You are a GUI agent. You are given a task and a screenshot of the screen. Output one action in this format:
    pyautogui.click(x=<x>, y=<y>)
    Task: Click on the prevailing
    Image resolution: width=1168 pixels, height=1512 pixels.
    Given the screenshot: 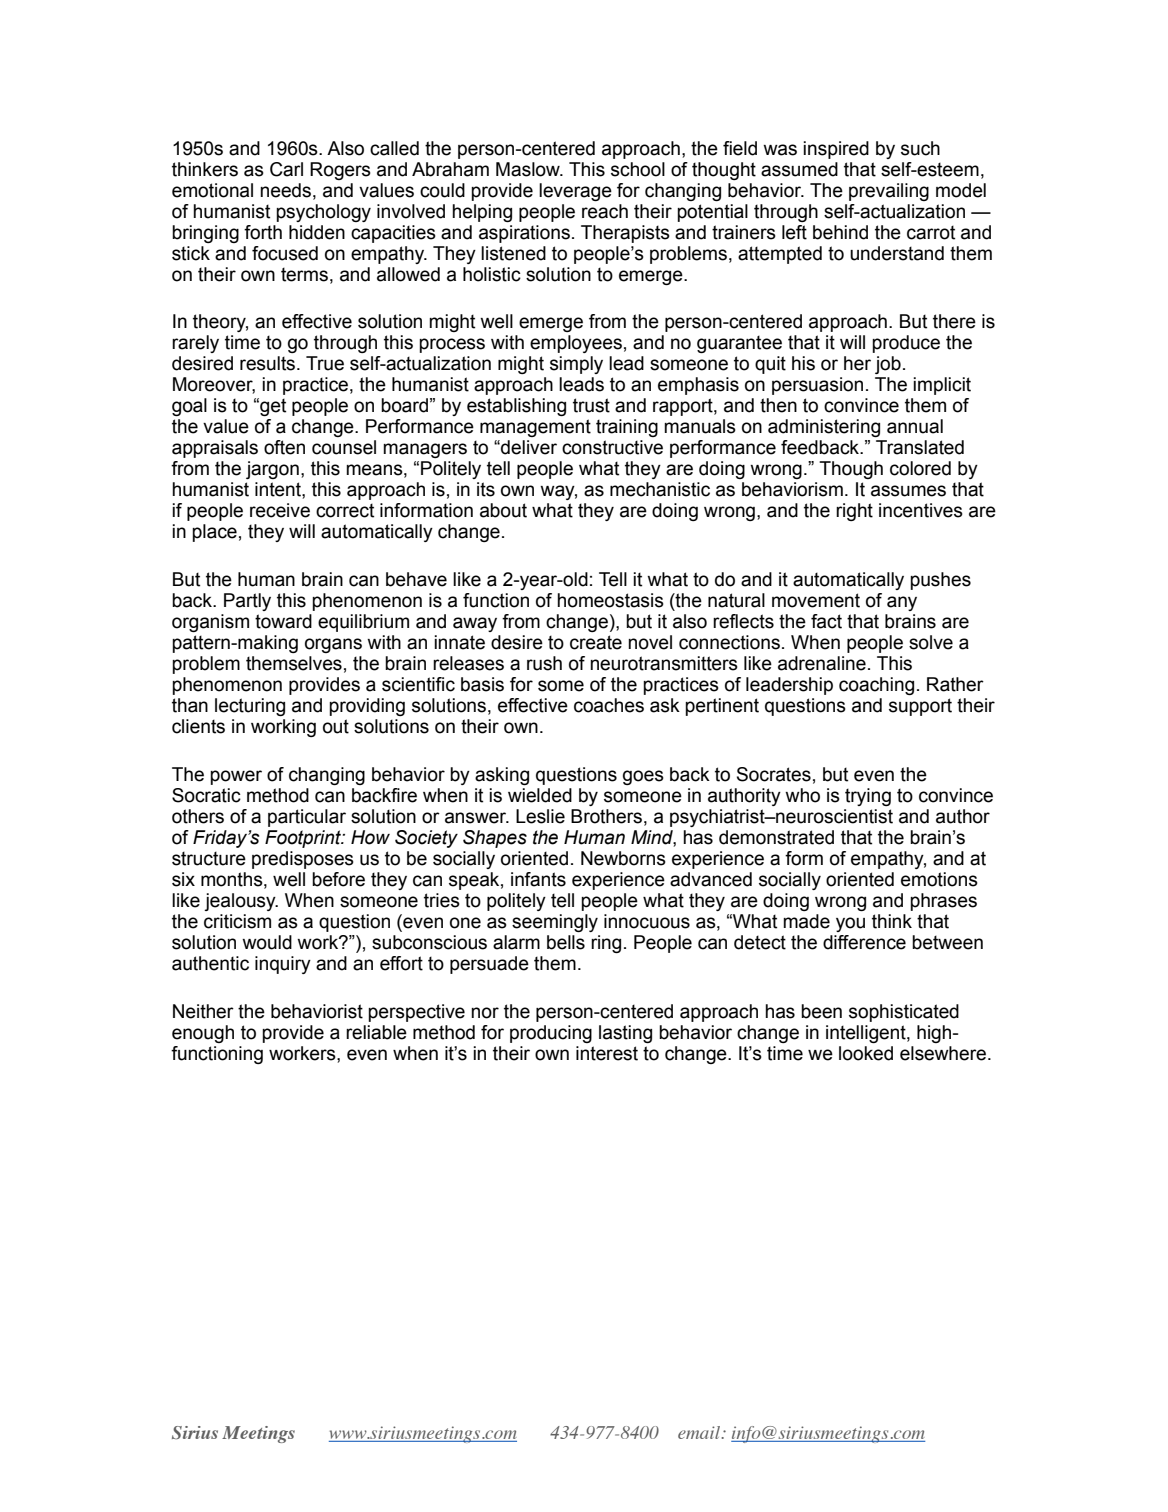 What is the action you would take?
    pyautogui.click(x=889, y=192)
